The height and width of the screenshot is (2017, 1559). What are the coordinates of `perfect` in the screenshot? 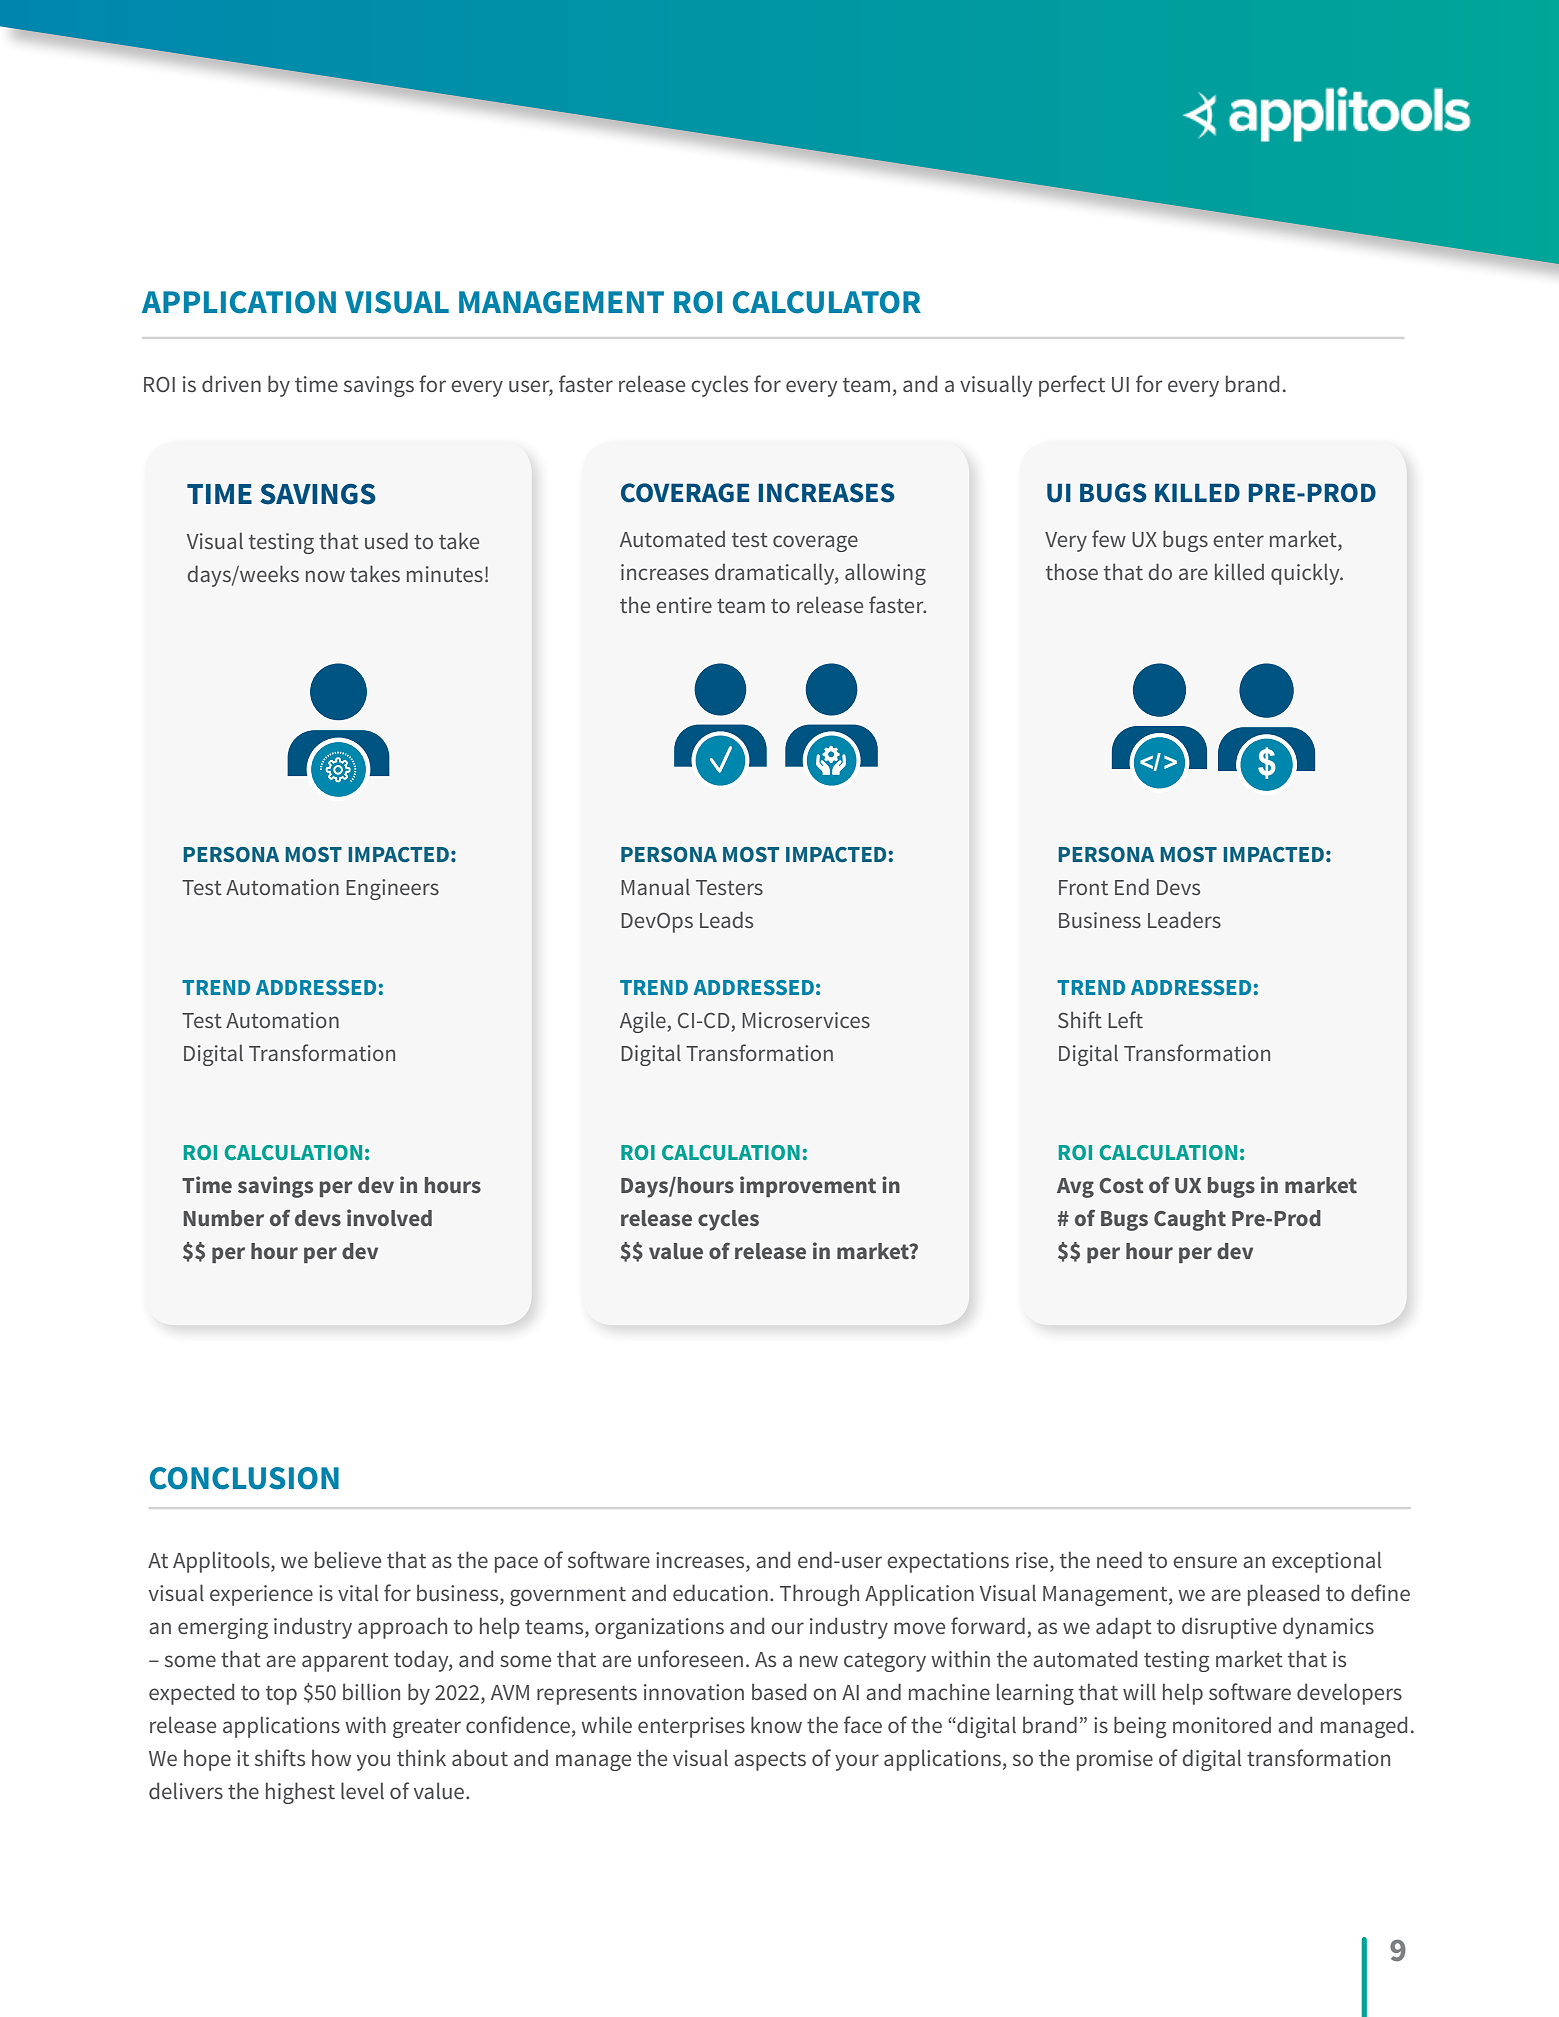 It's located at (1072, 386).
